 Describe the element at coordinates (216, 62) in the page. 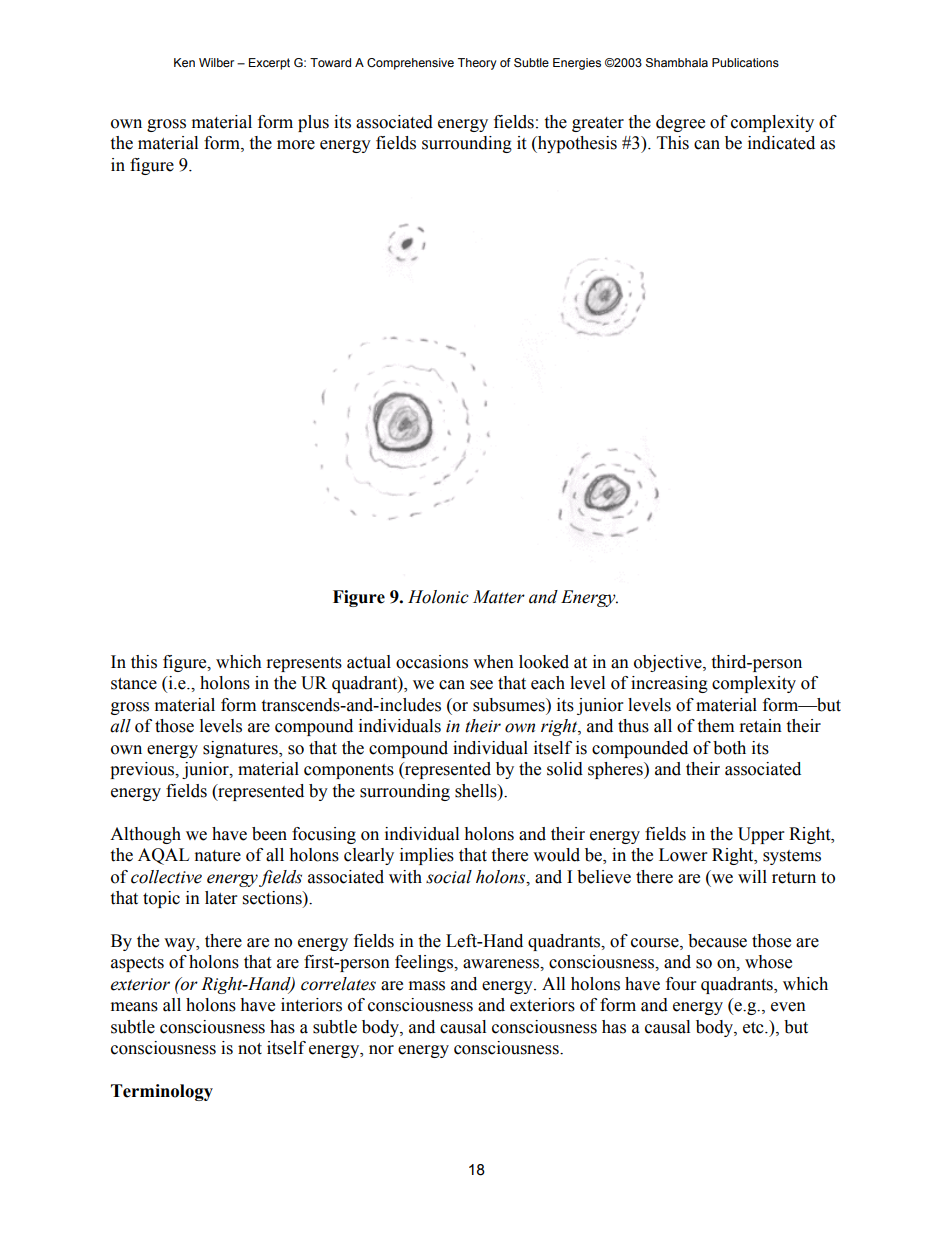

I see `Wilber` at that location.
